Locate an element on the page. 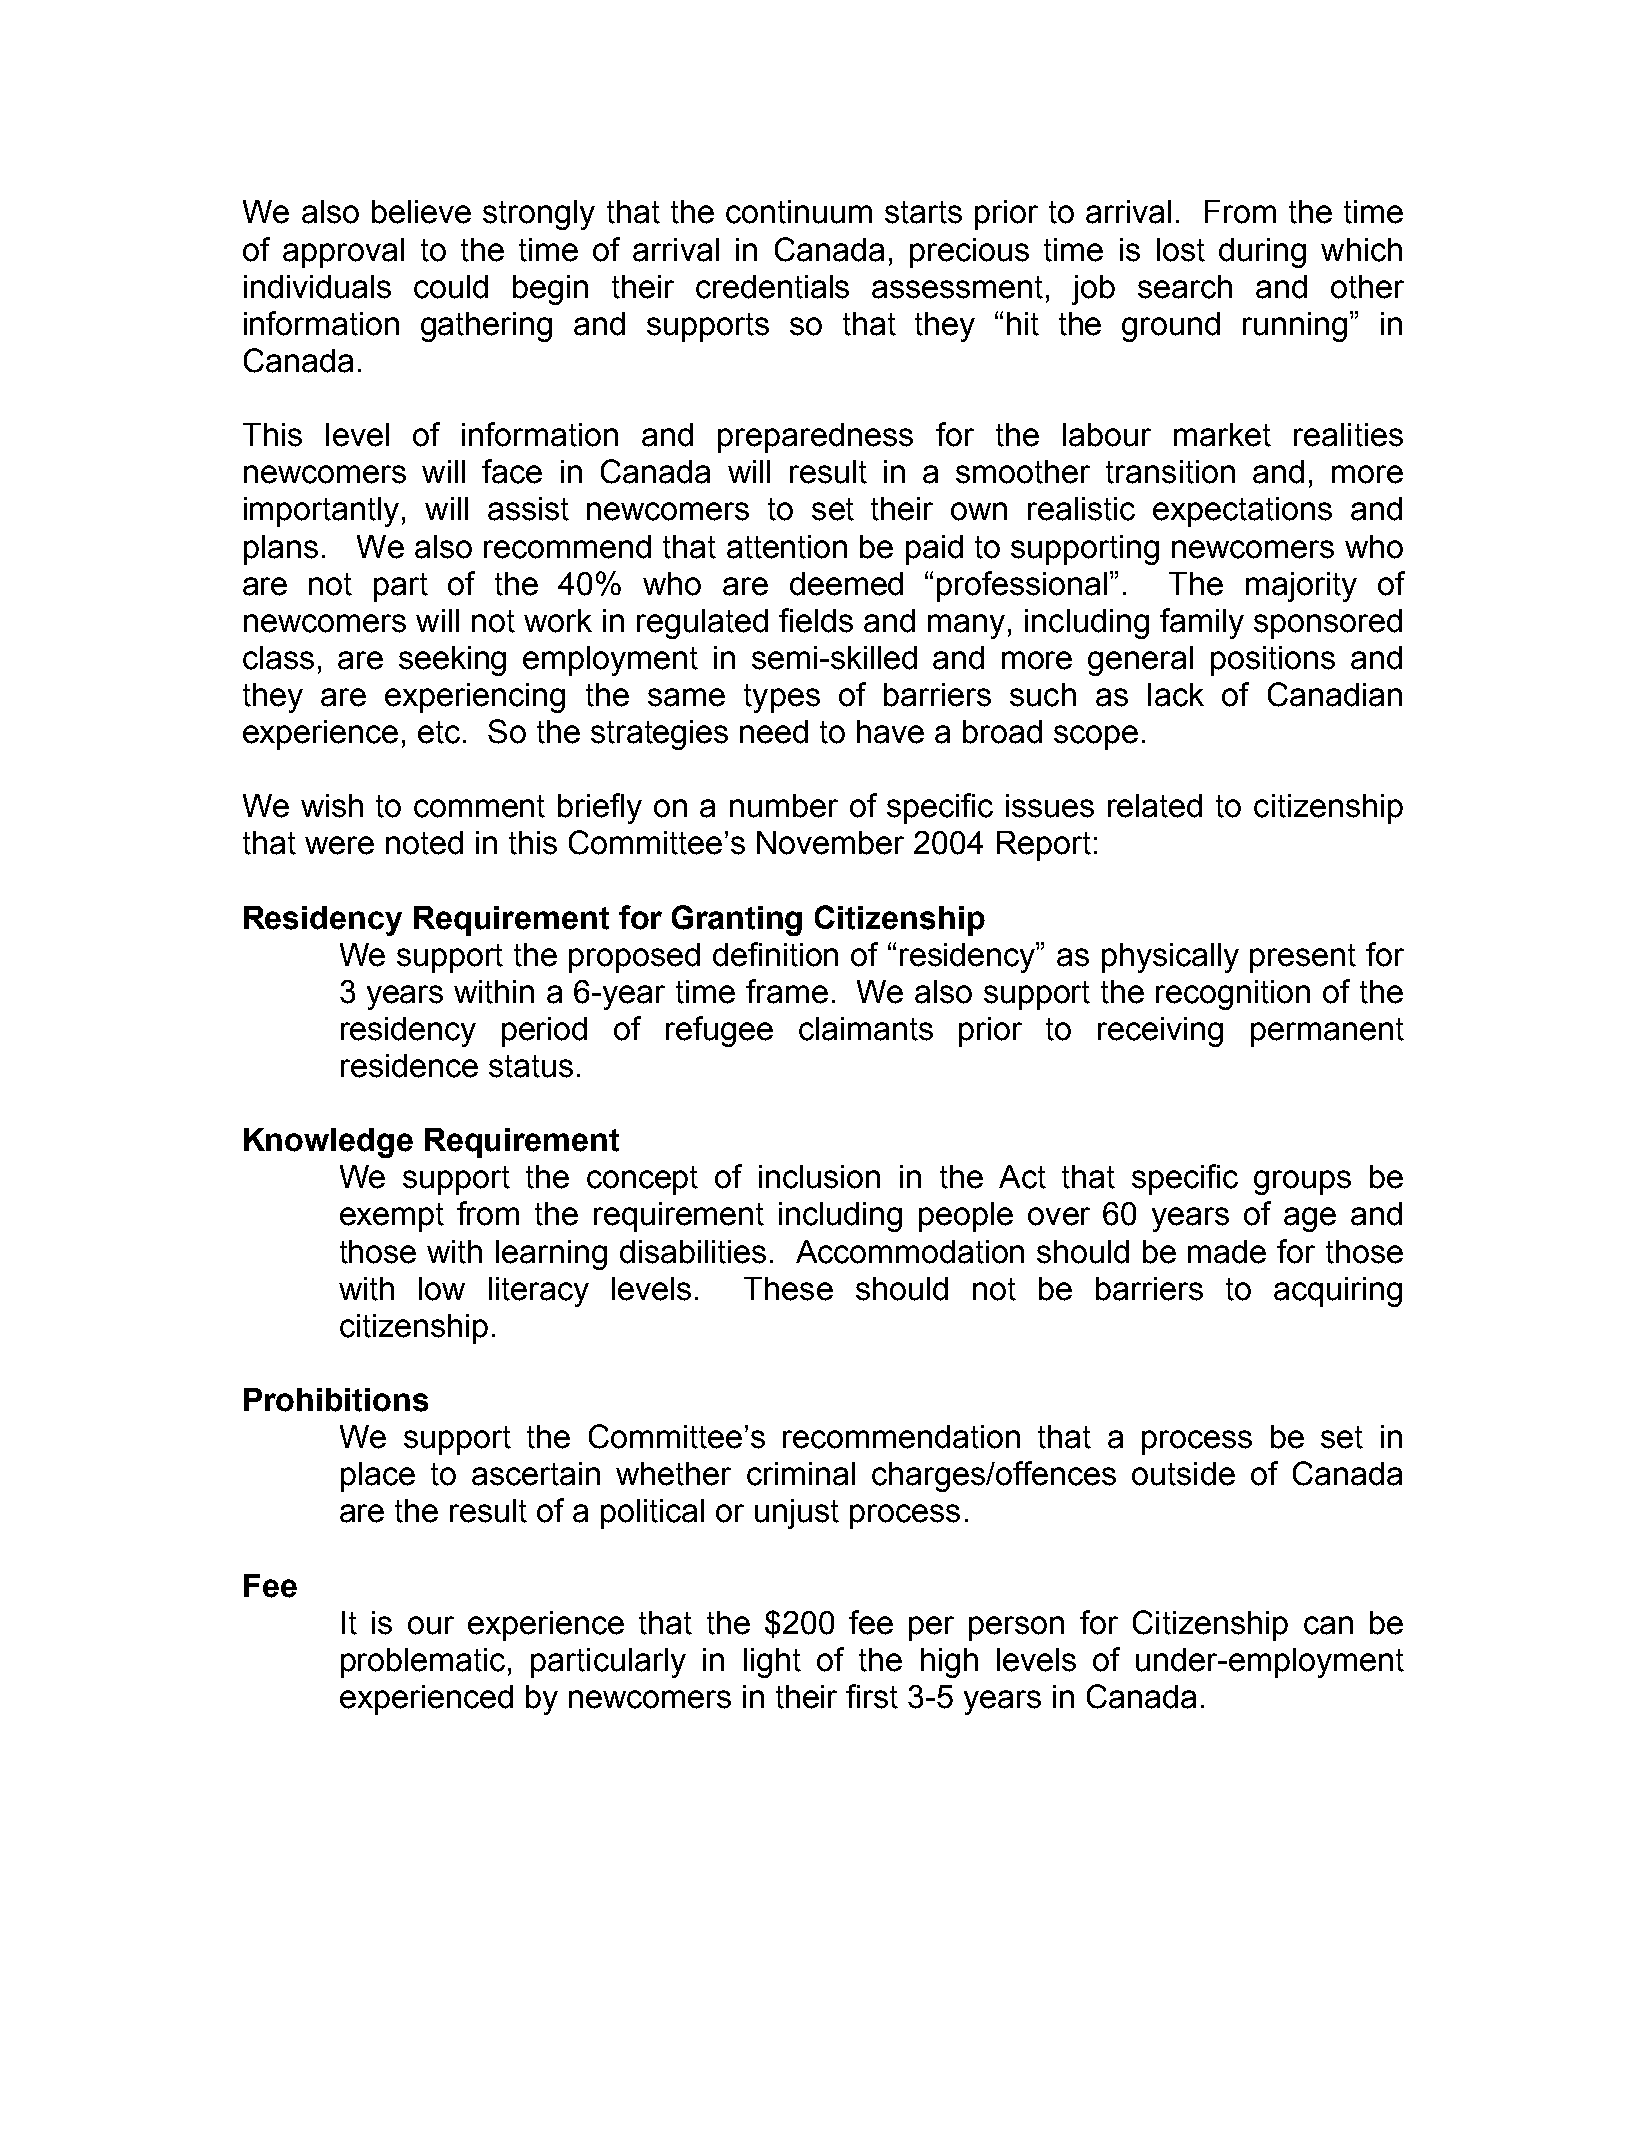 The height and width of the document is (2130, 1646). made is located at coordinates (1227, 1252).
